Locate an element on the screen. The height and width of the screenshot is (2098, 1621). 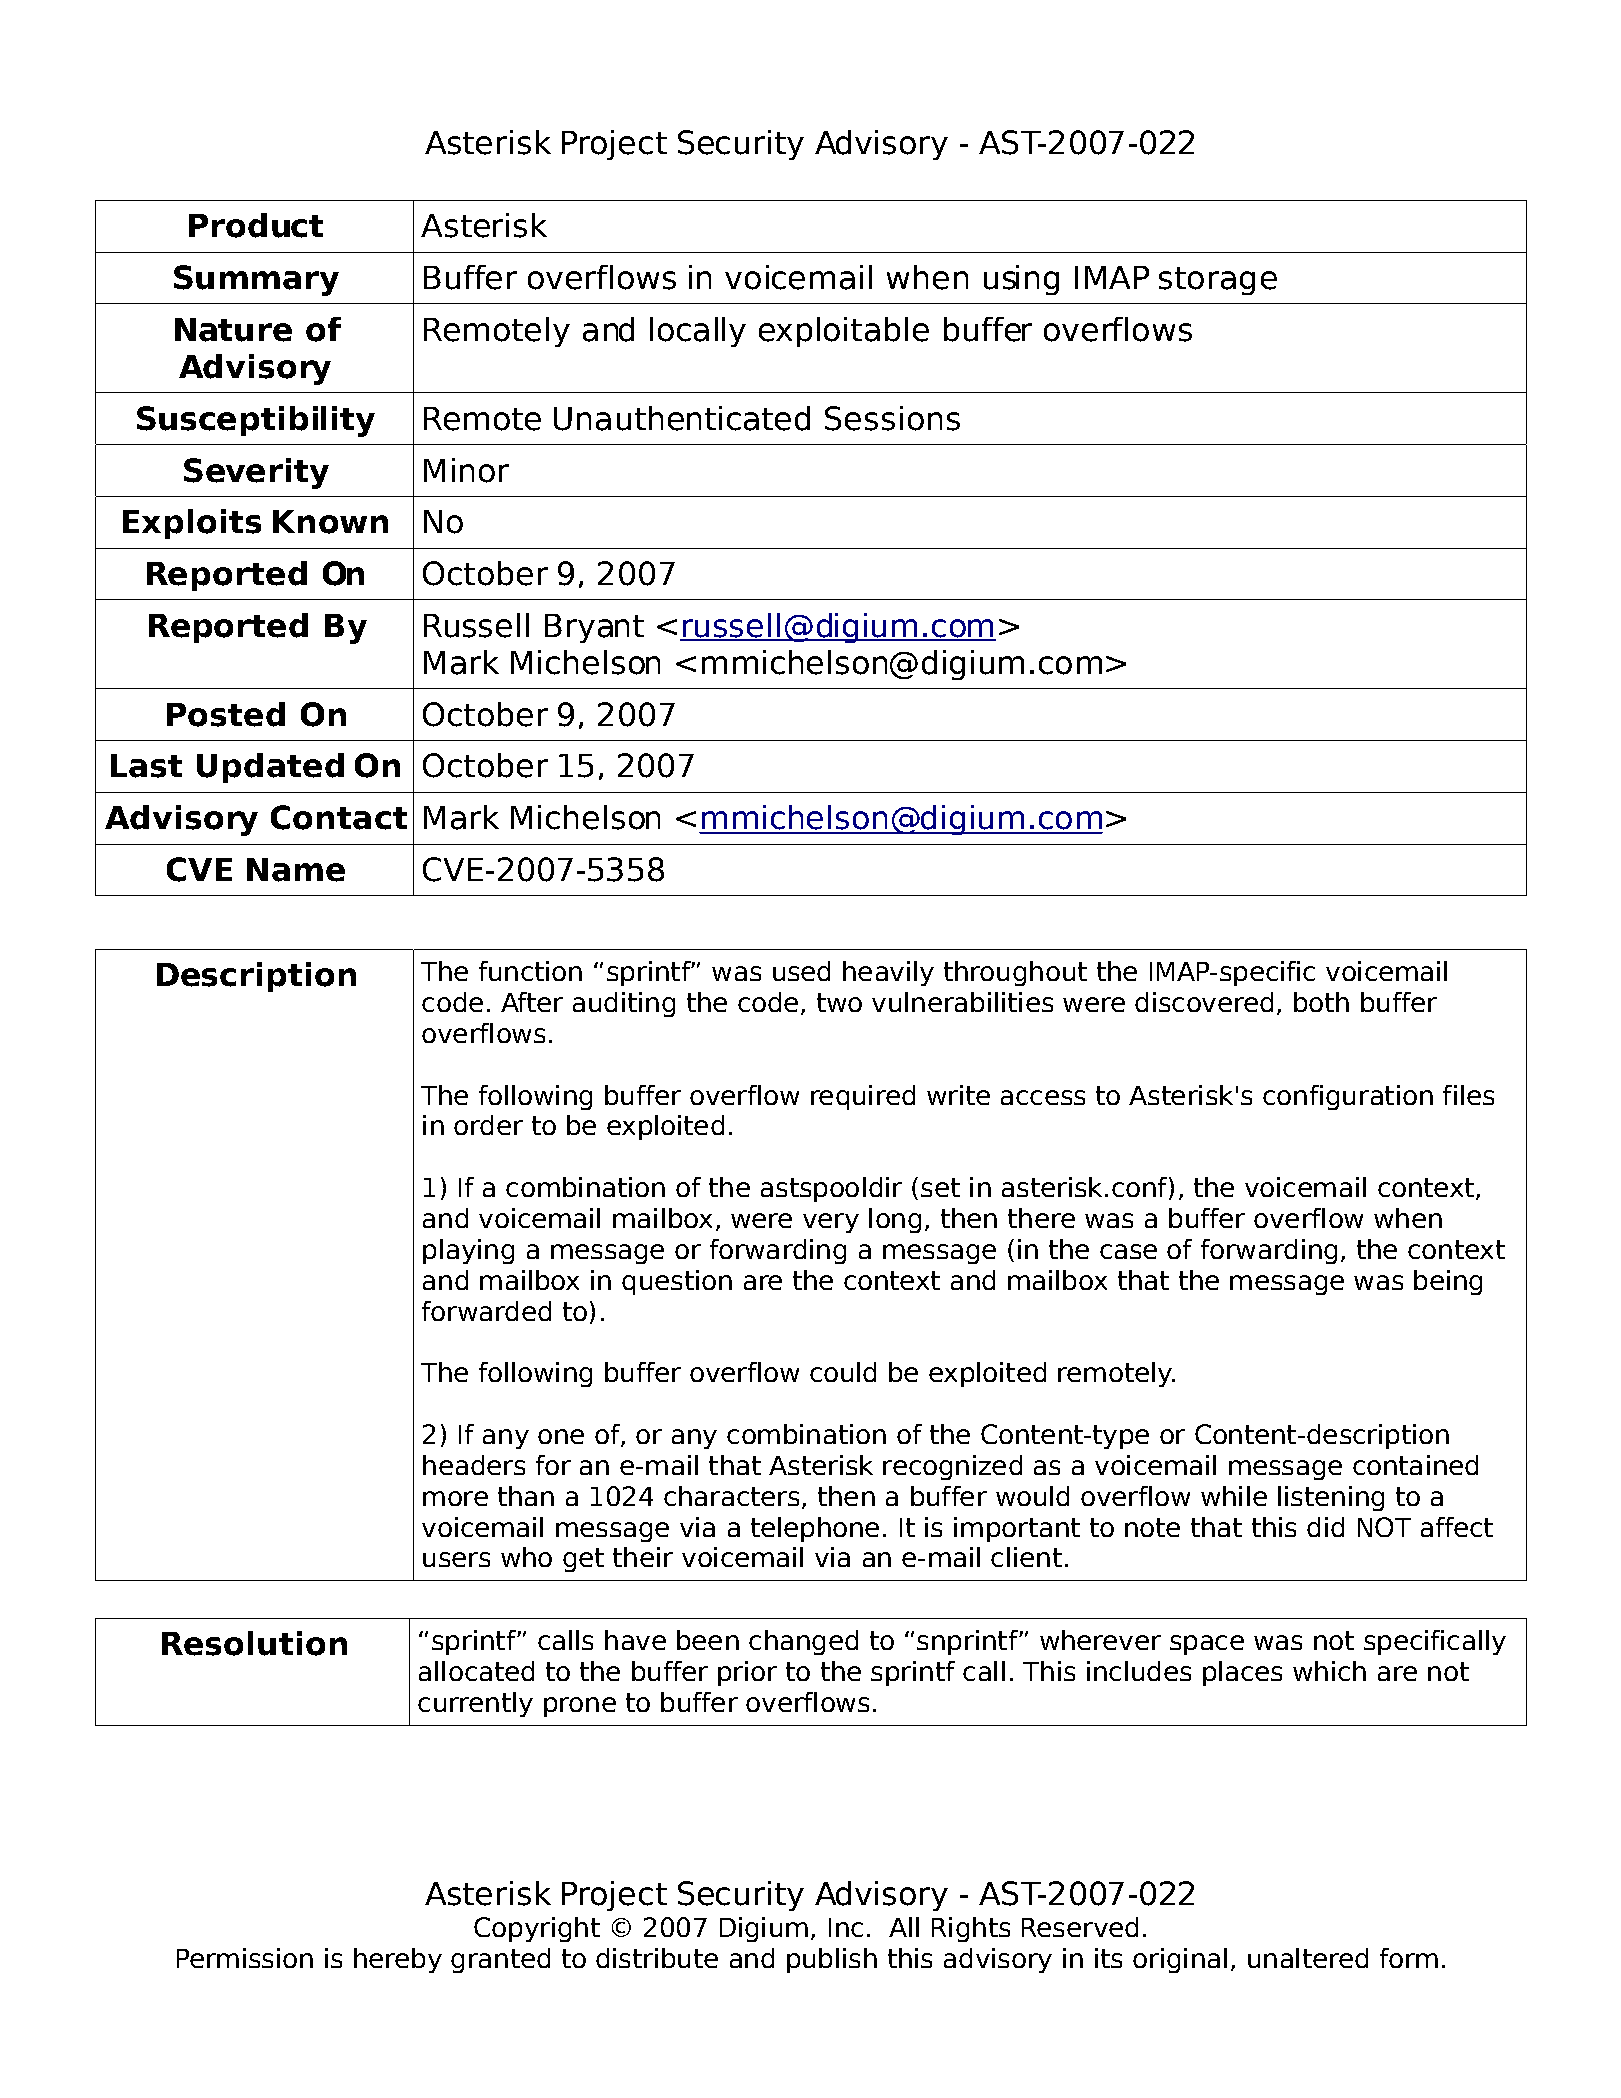
publish is located at coordinates (832, 1960).
